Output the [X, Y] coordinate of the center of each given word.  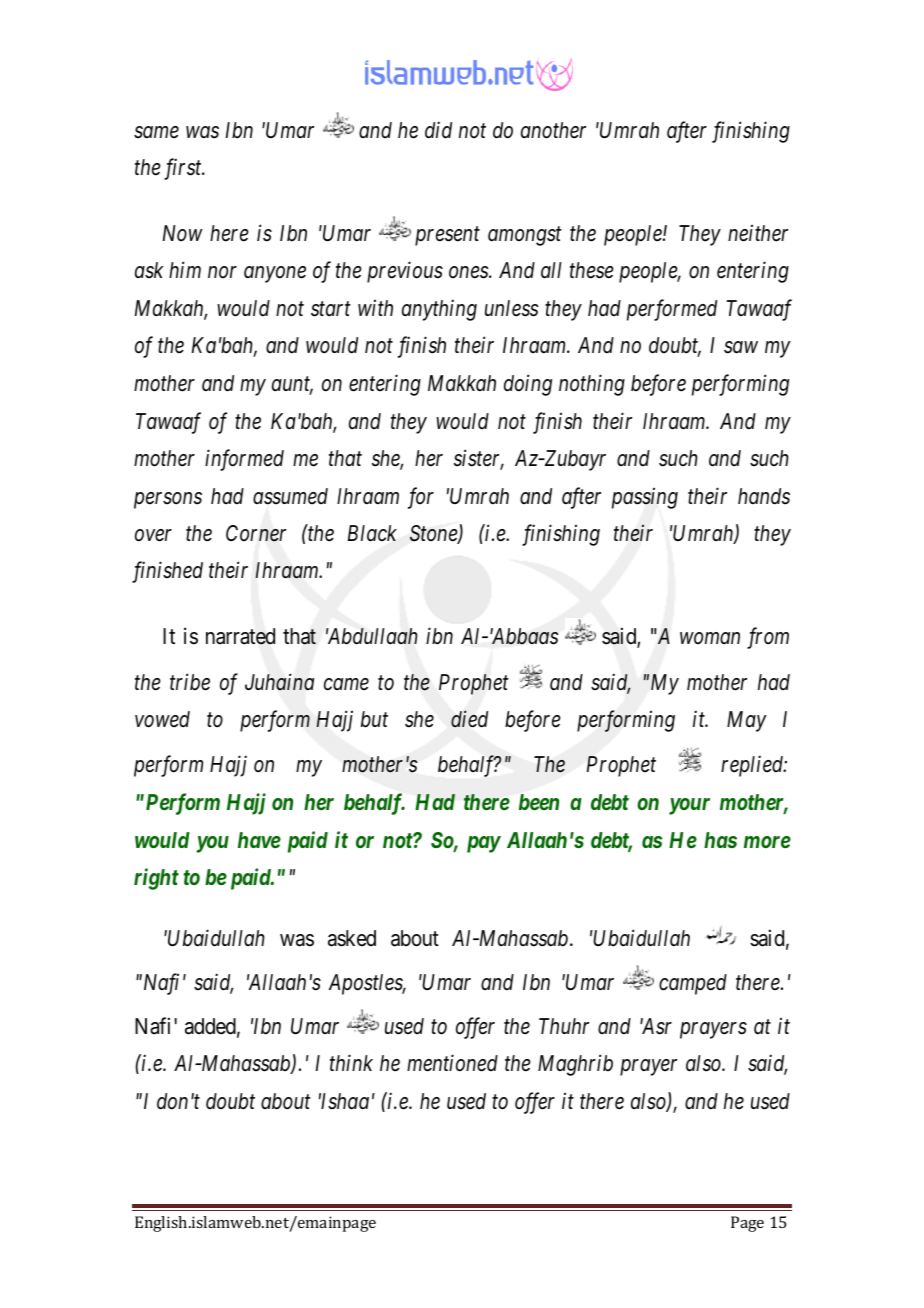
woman [710, 638]
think [351, 1063]
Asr [656, 1026]
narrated [240, 636]
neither [758, 233]
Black [372, 533]
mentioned [452, 1063]
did [438, 130]
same [156, 132]
